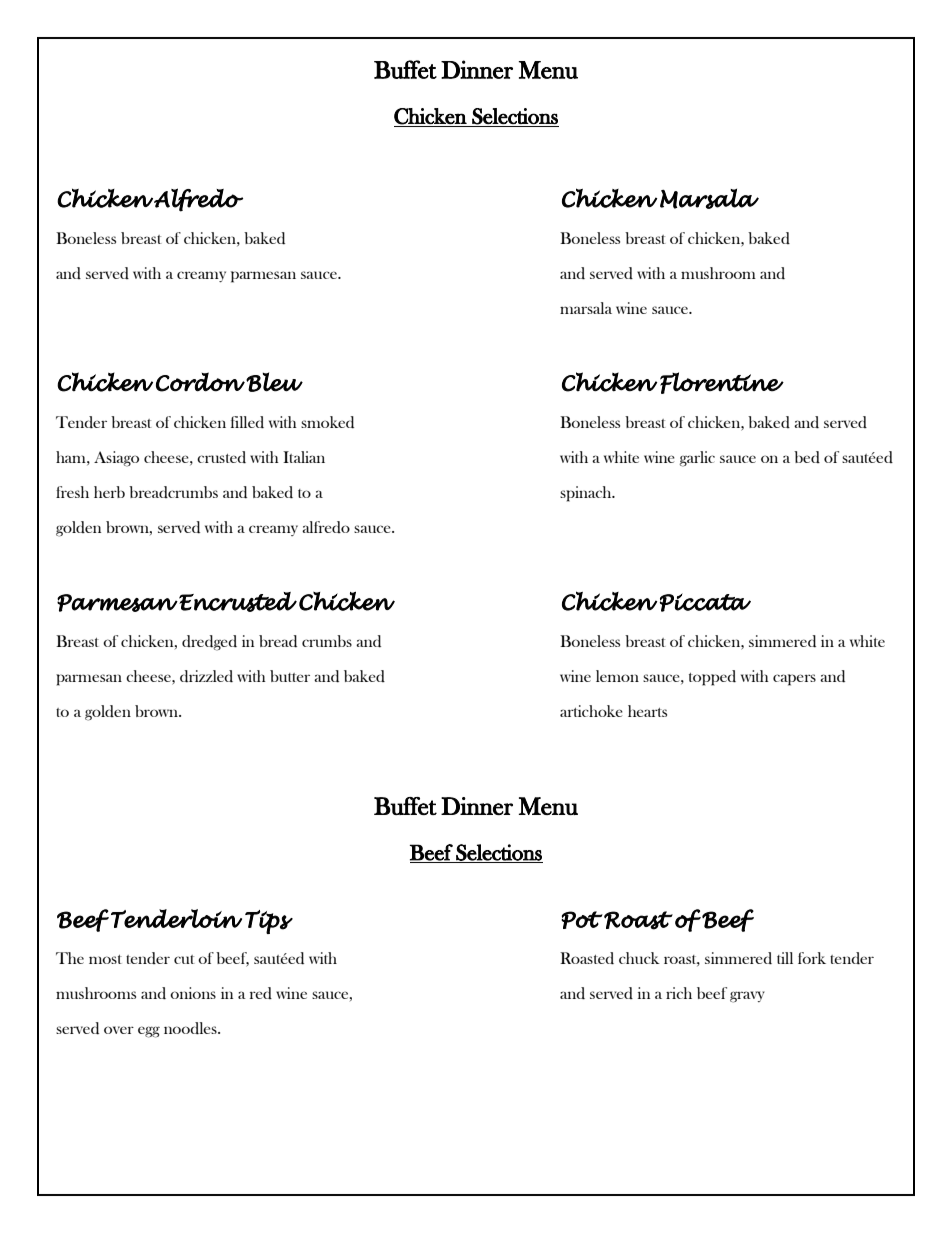 The image size is (952, 1233). I want to click on artichoke, so click(591, 711).
